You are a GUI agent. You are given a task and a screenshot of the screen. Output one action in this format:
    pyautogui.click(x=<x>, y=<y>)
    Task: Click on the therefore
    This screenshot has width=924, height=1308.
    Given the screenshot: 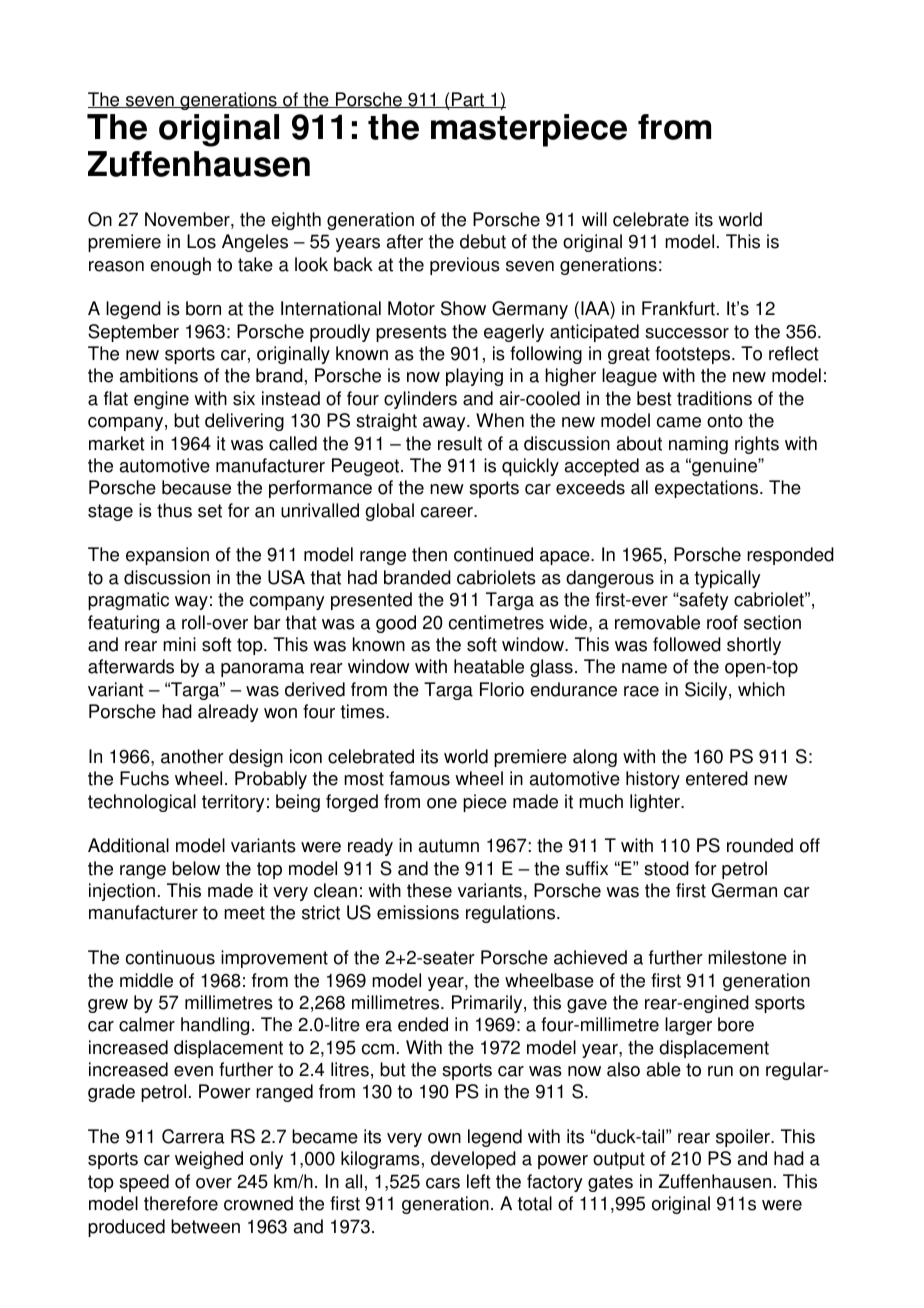 What is the action you would take?
    pyautogui.click(x=181, y=1203)
